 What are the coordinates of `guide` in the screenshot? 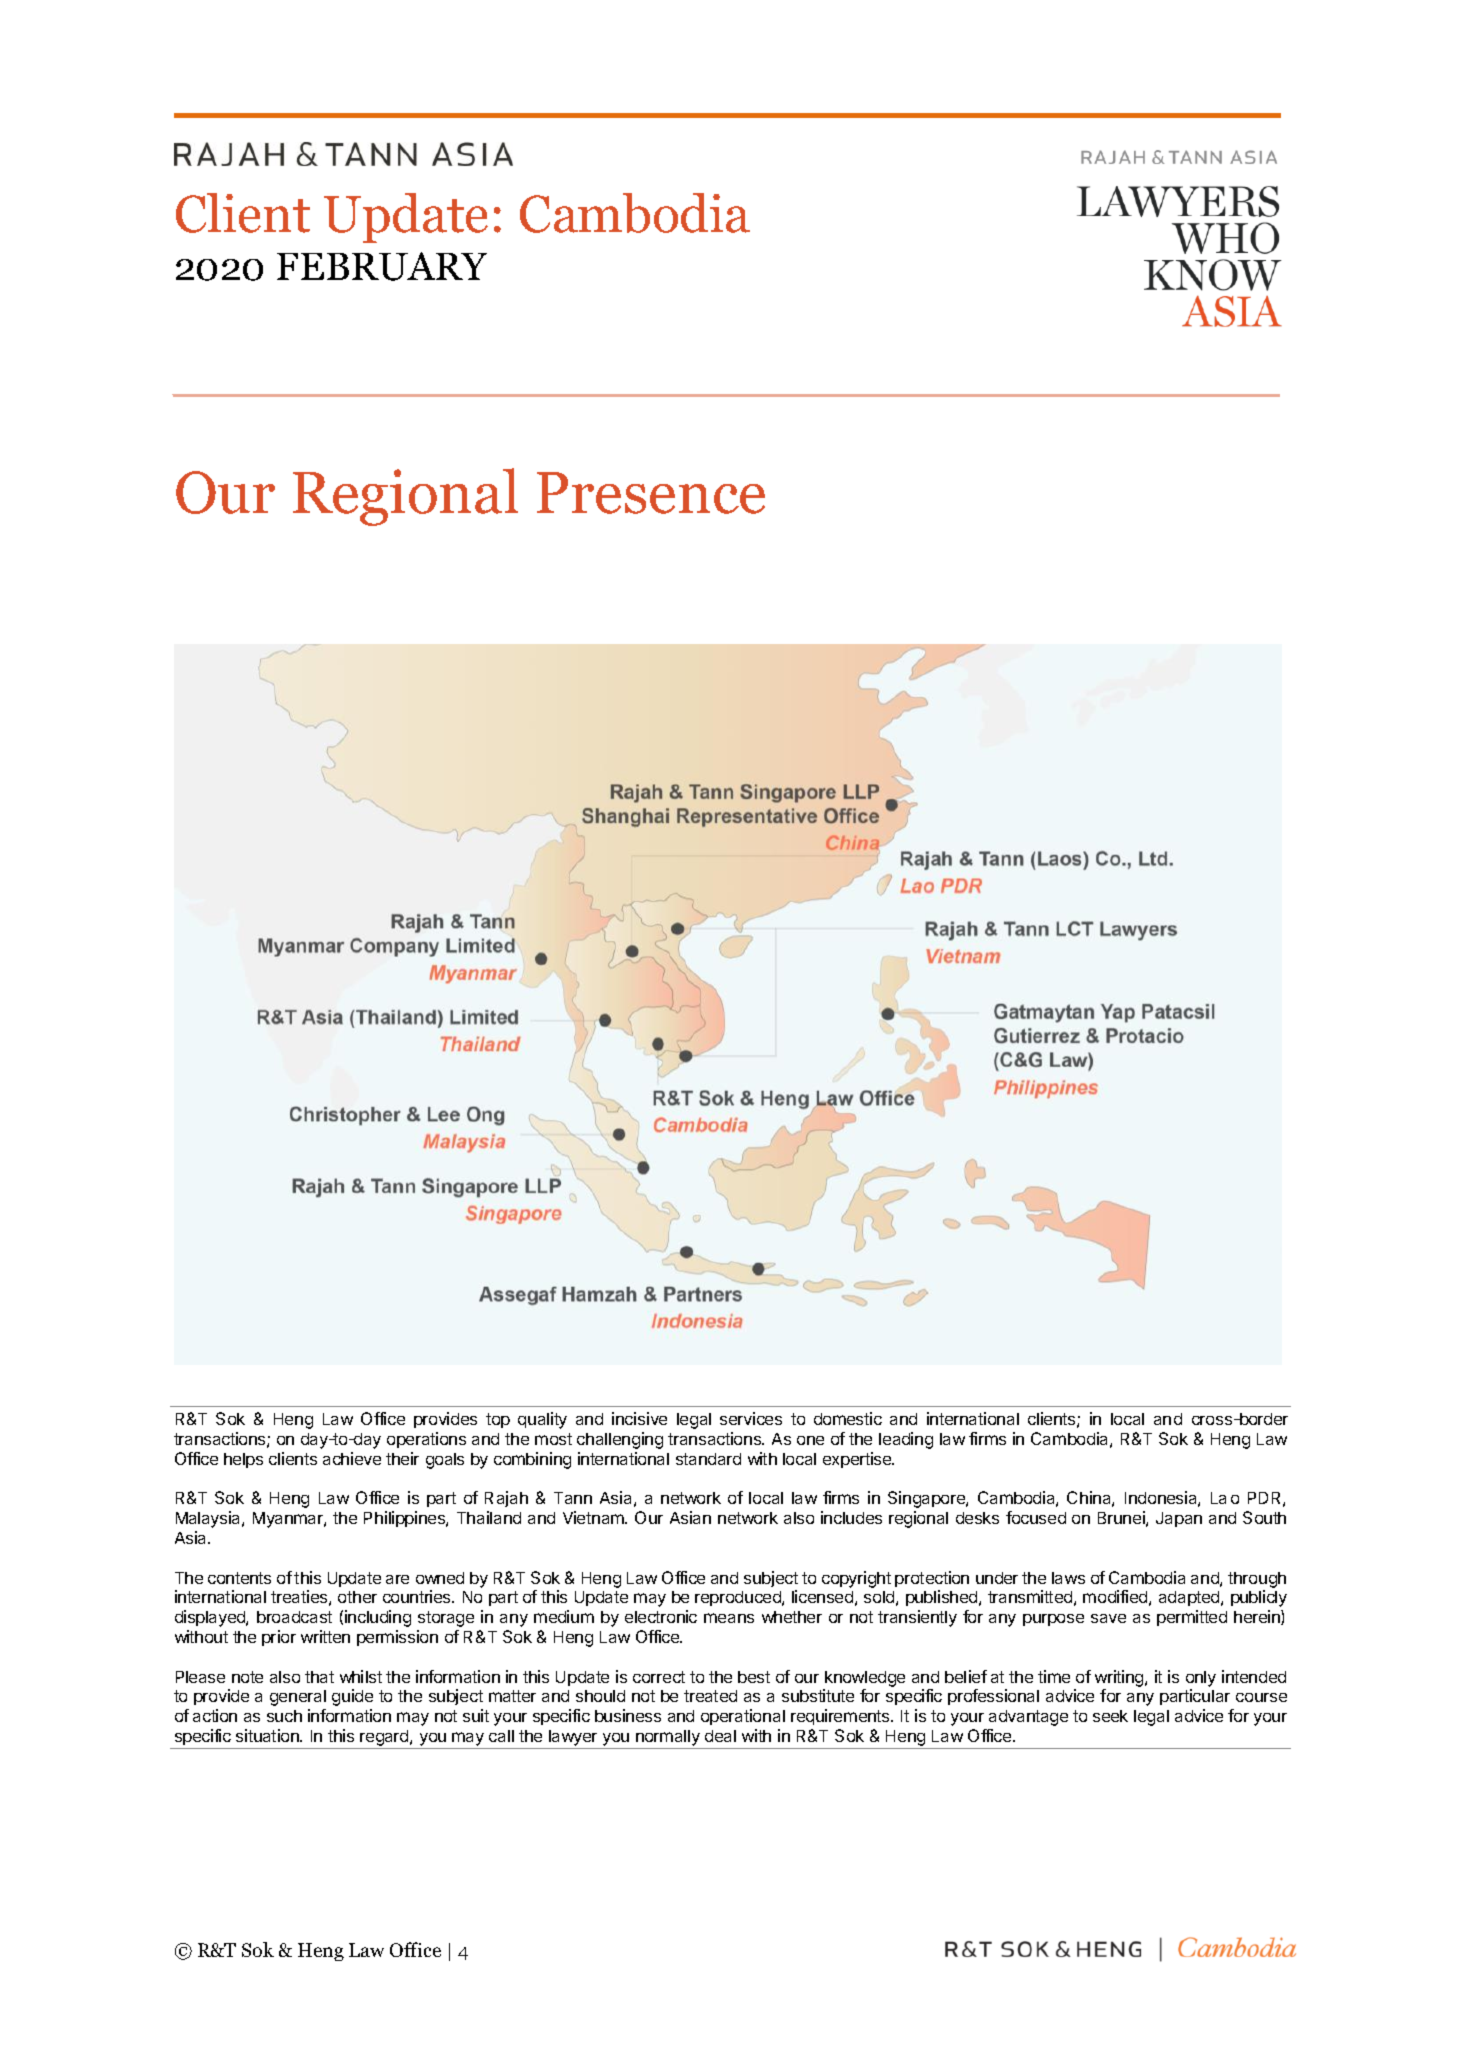 It's located at (352, 1697).
